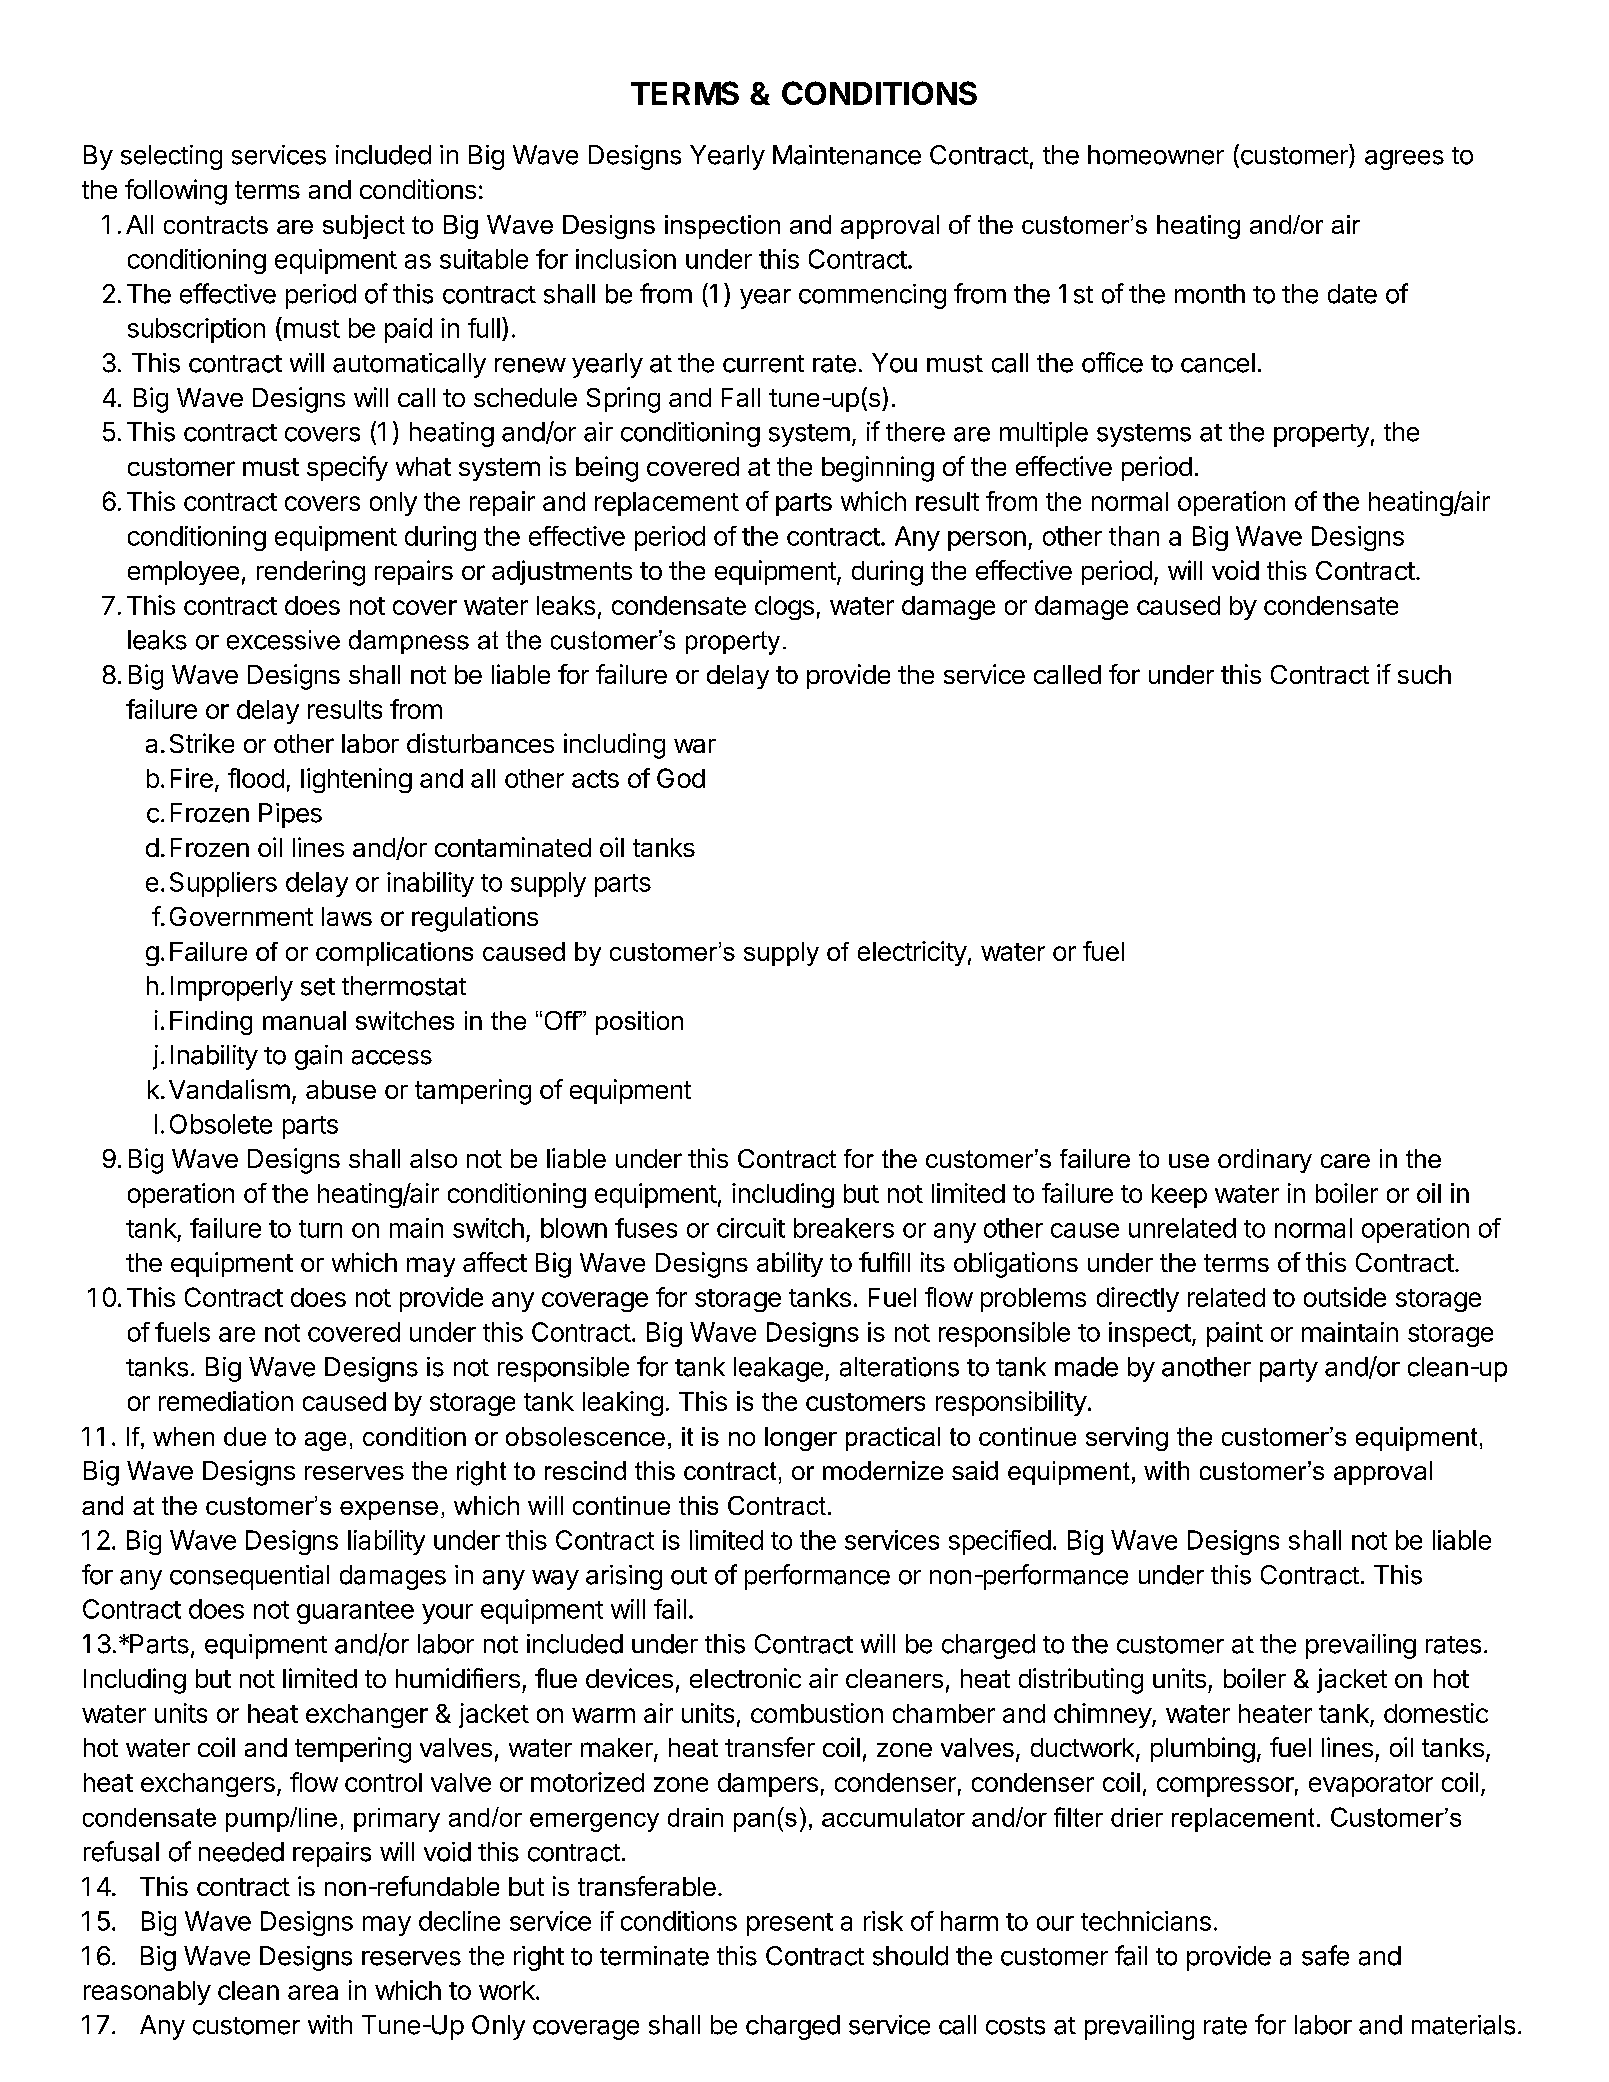  What do you see at coordinates (639, 1023) in the screenshot?
I see `position` at bounding box center [639, 1023].
